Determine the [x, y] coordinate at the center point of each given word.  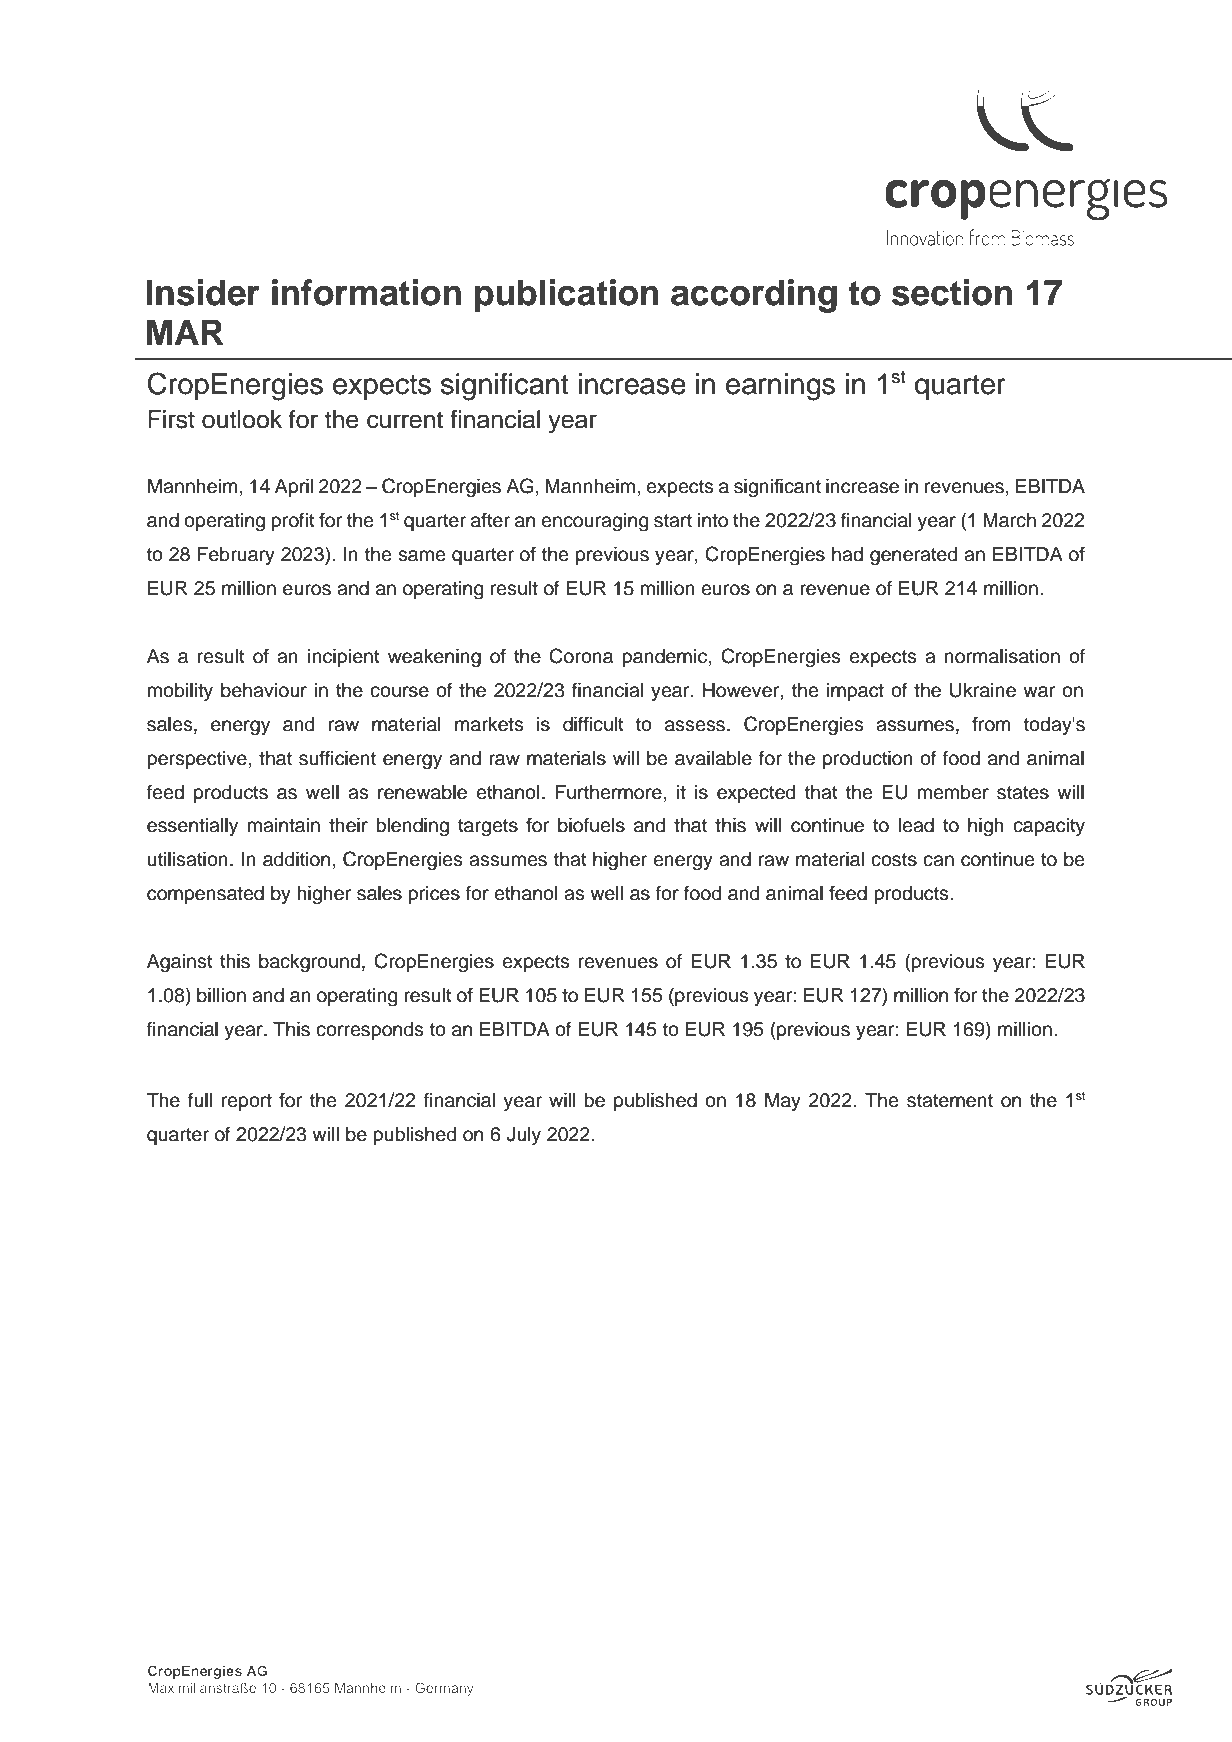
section [952, 292]
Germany [444, 1689]
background [309, 963]
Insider [203, 292]
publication [567, 296]
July [523, 1136]
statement [950, 1101]
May [783, 1102]
